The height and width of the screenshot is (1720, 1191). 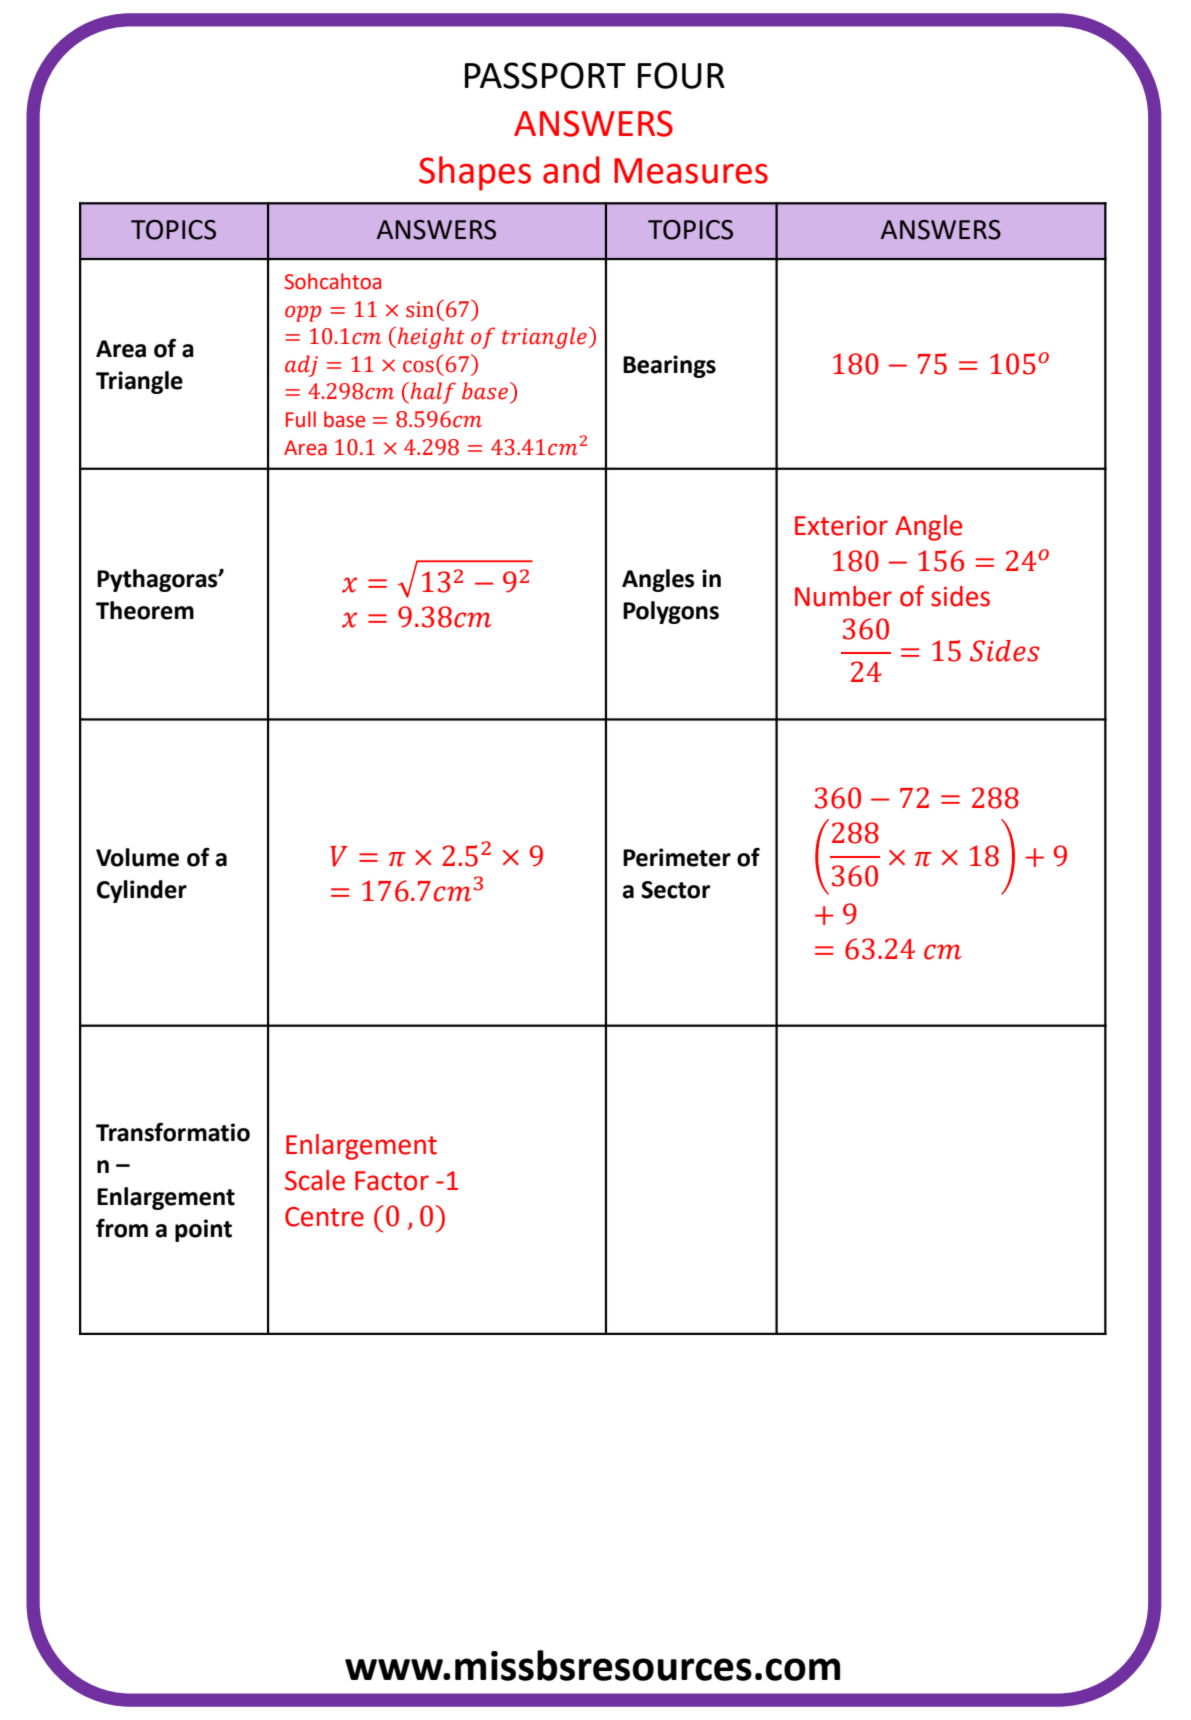 I want to click on FOUR, so click(x=681, y=75).
